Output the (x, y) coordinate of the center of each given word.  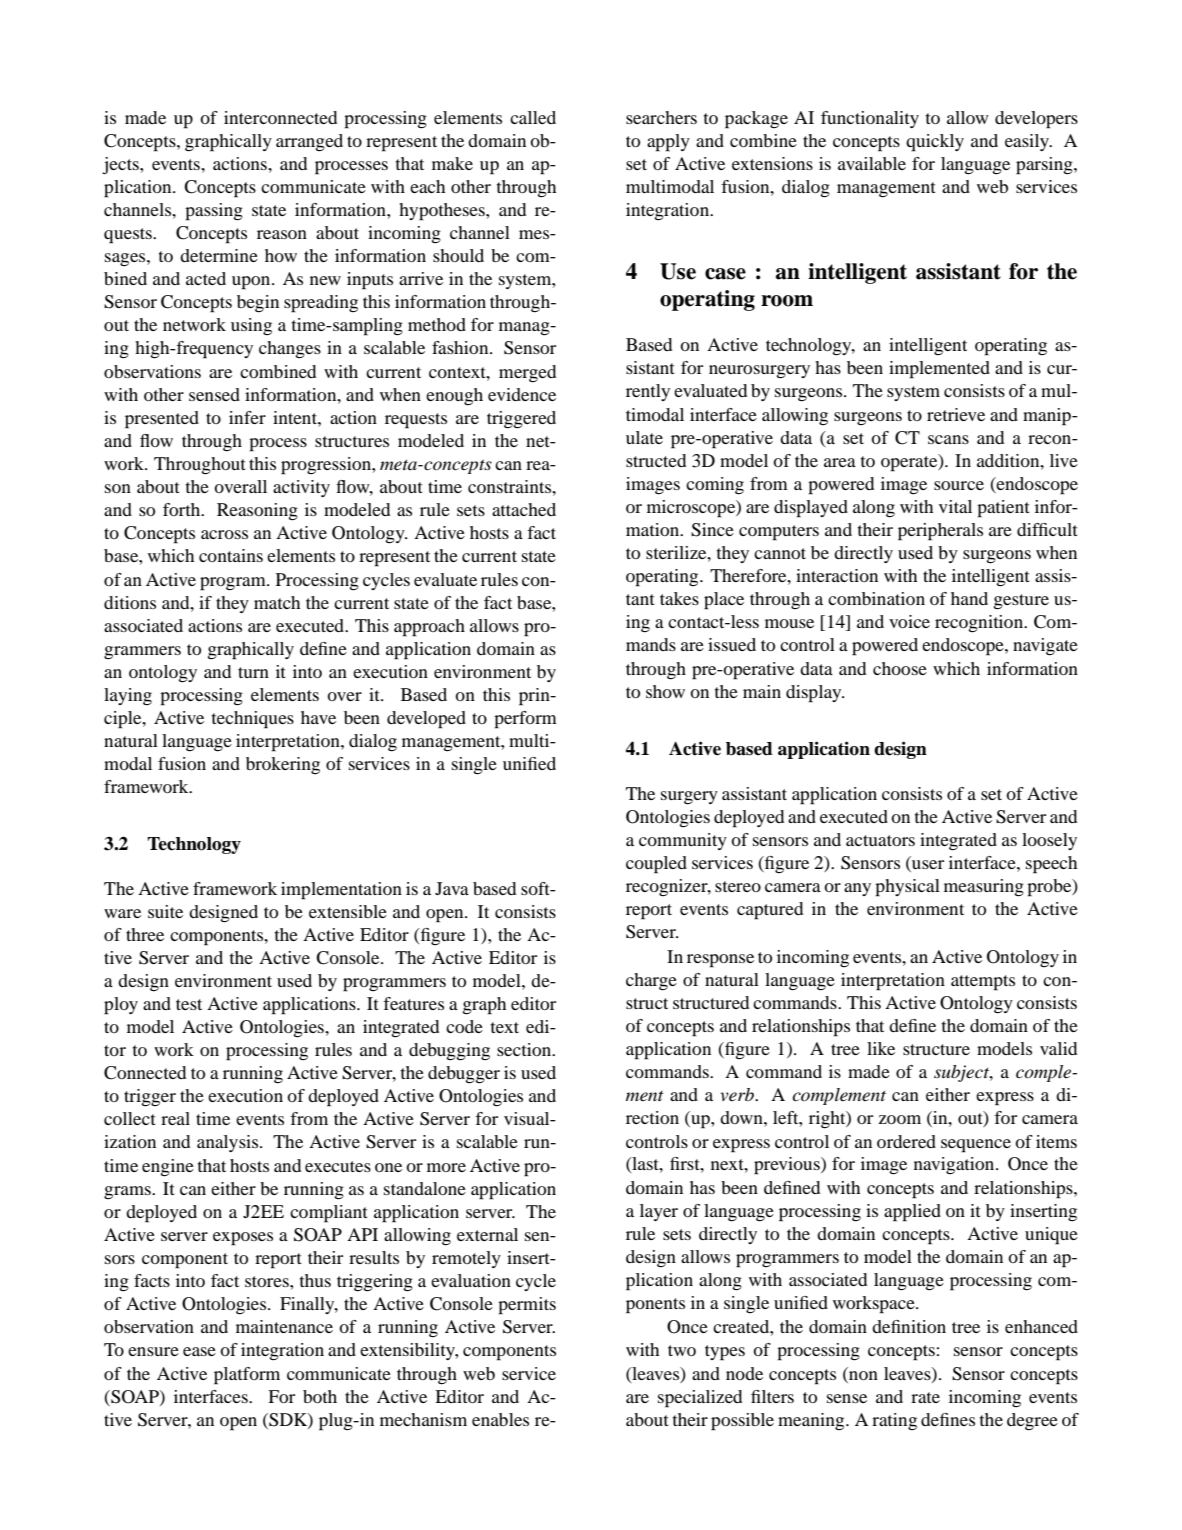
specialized (700, 1399)
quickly (935, 143)
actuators (880, 840)
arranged (309, 143)
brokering (283, 765)
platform (247, 1376)
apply (668, 143)
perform (525, 720)
